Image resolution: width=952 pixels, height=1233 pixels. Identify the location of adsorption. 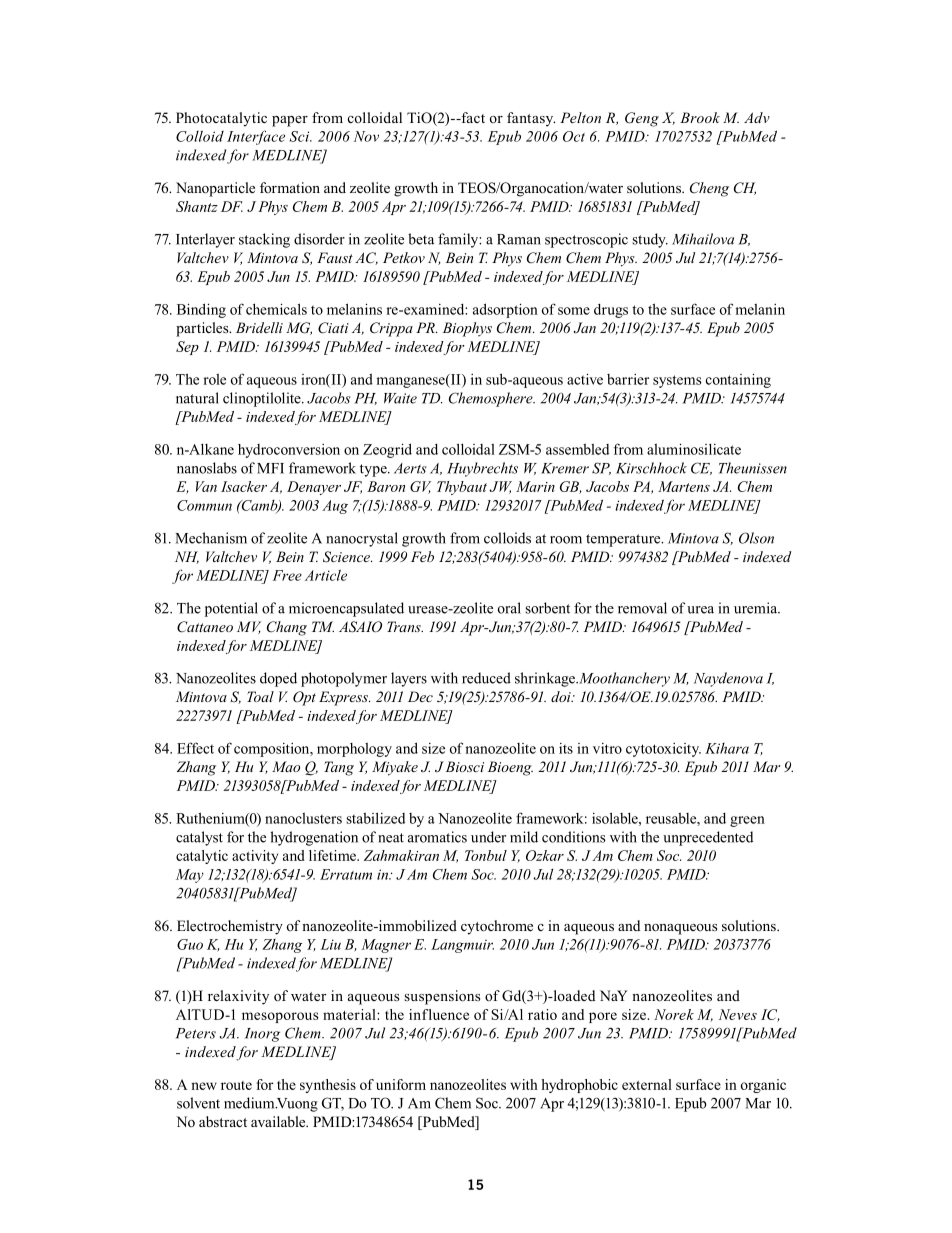
(505, 310).
